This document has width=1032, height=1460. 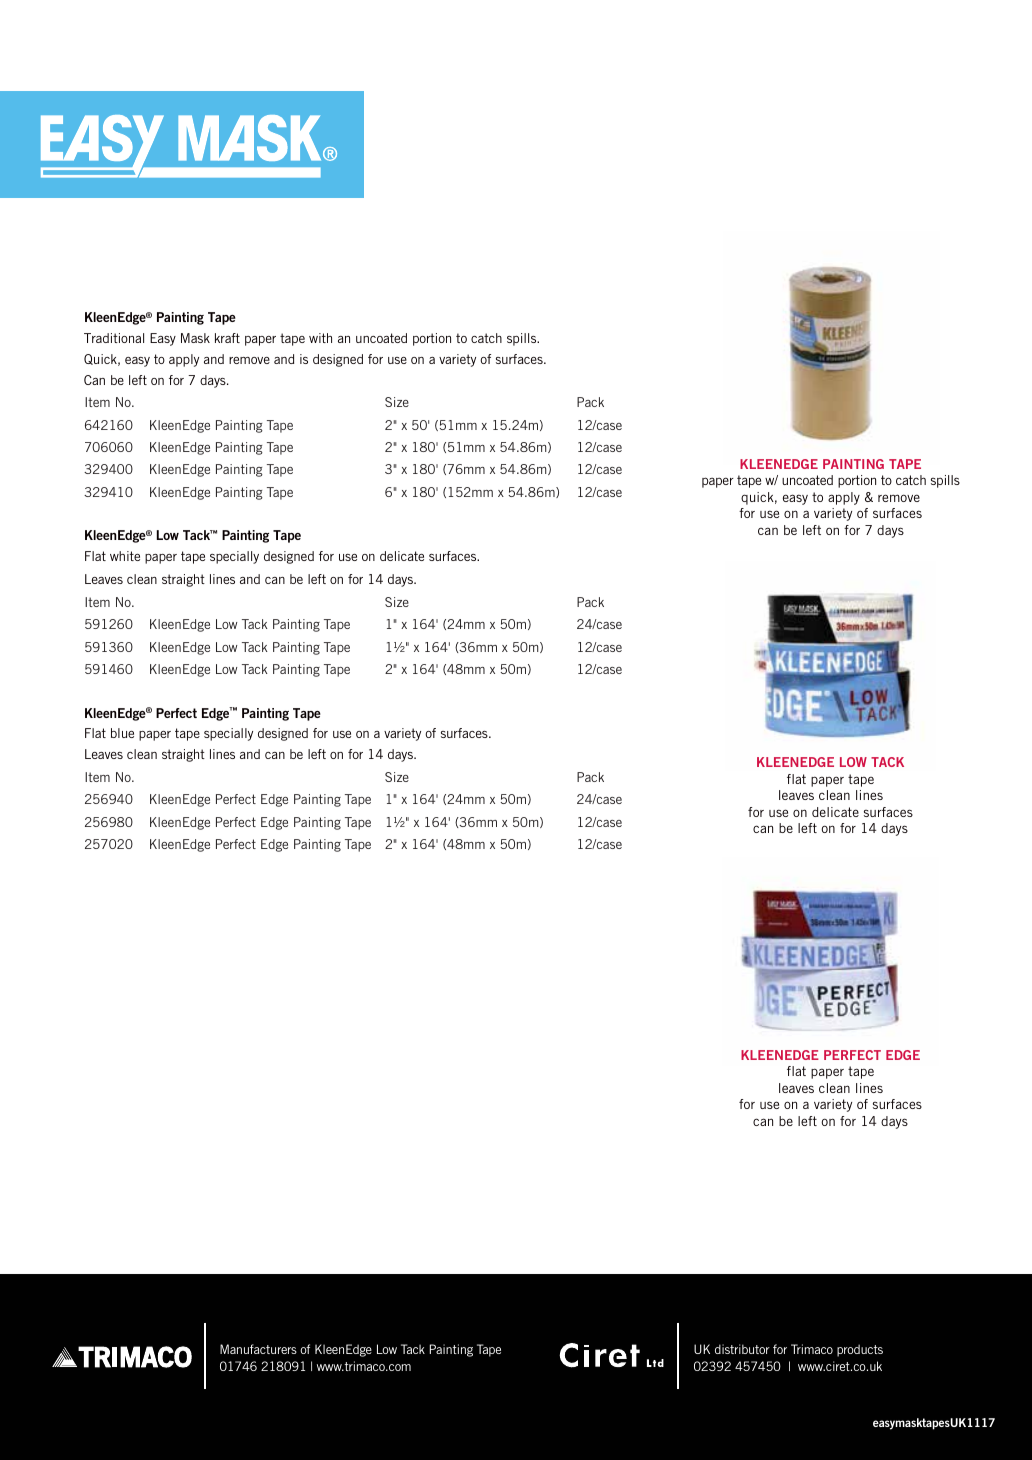 What do you see at coordinates (122, 733) in the document?
I see `blue` at bounding box center [122, 733].
